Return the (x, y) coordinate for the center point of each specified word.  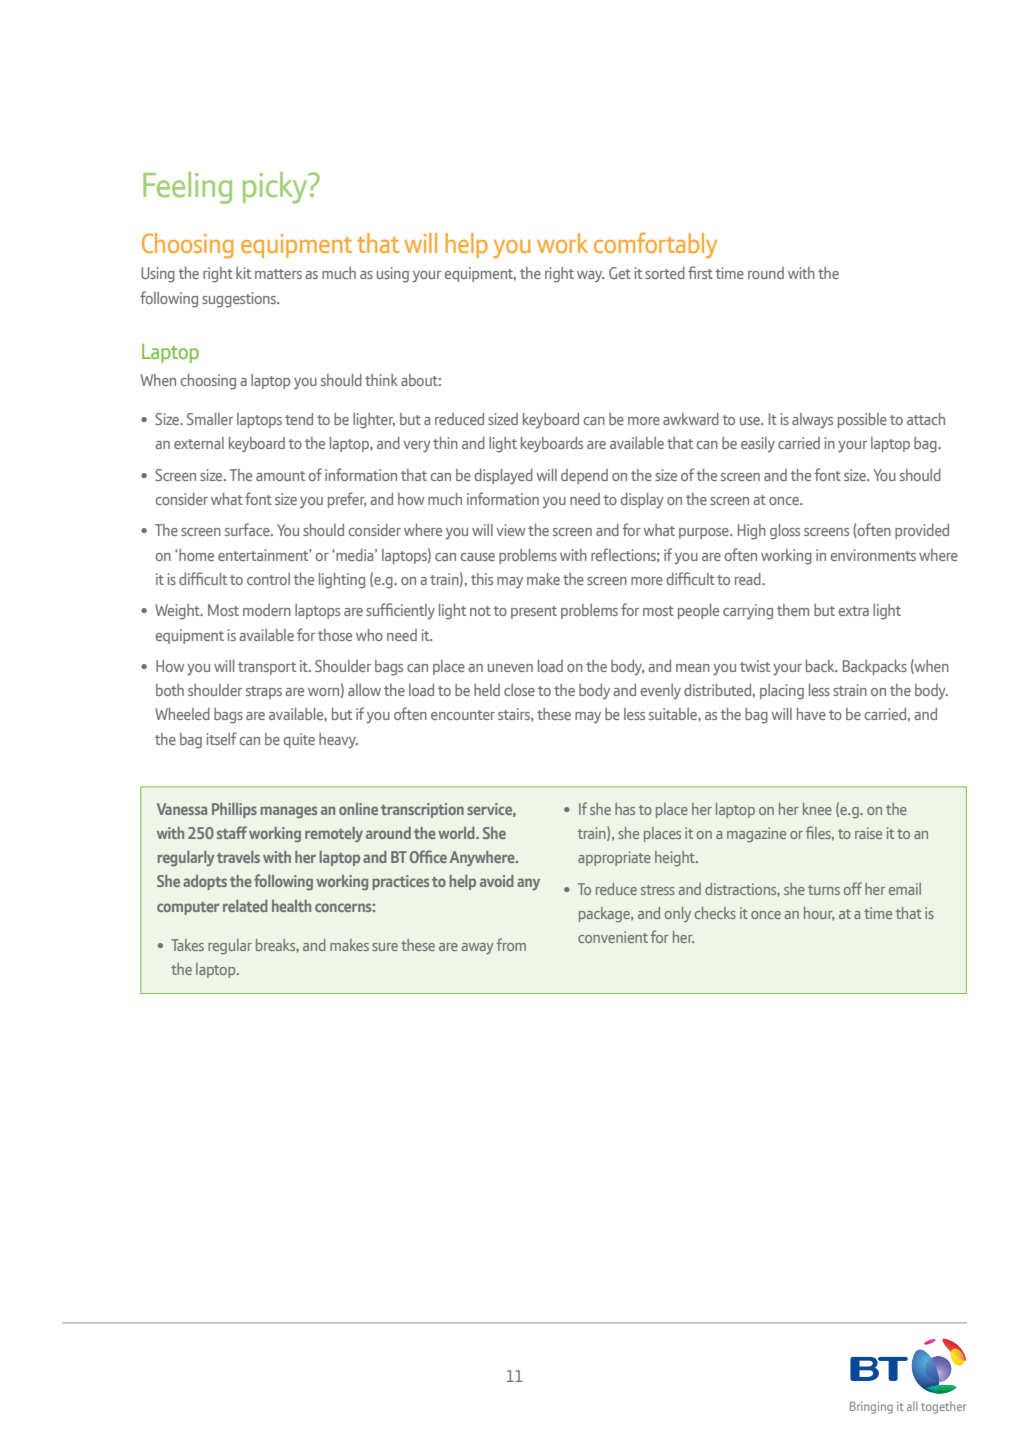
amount (280, 476)
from (511, 944)
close (519, 690)
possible (862, 420)
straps (264, 692)
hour (819, 914)
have (811, 714)
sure (385, 947)
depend (584, 476)
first (700, 272)
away (477, 948)
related (245, 906)
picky (276, 188)
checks (715, 913)
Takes (187, 945)
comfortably (655, 245)
